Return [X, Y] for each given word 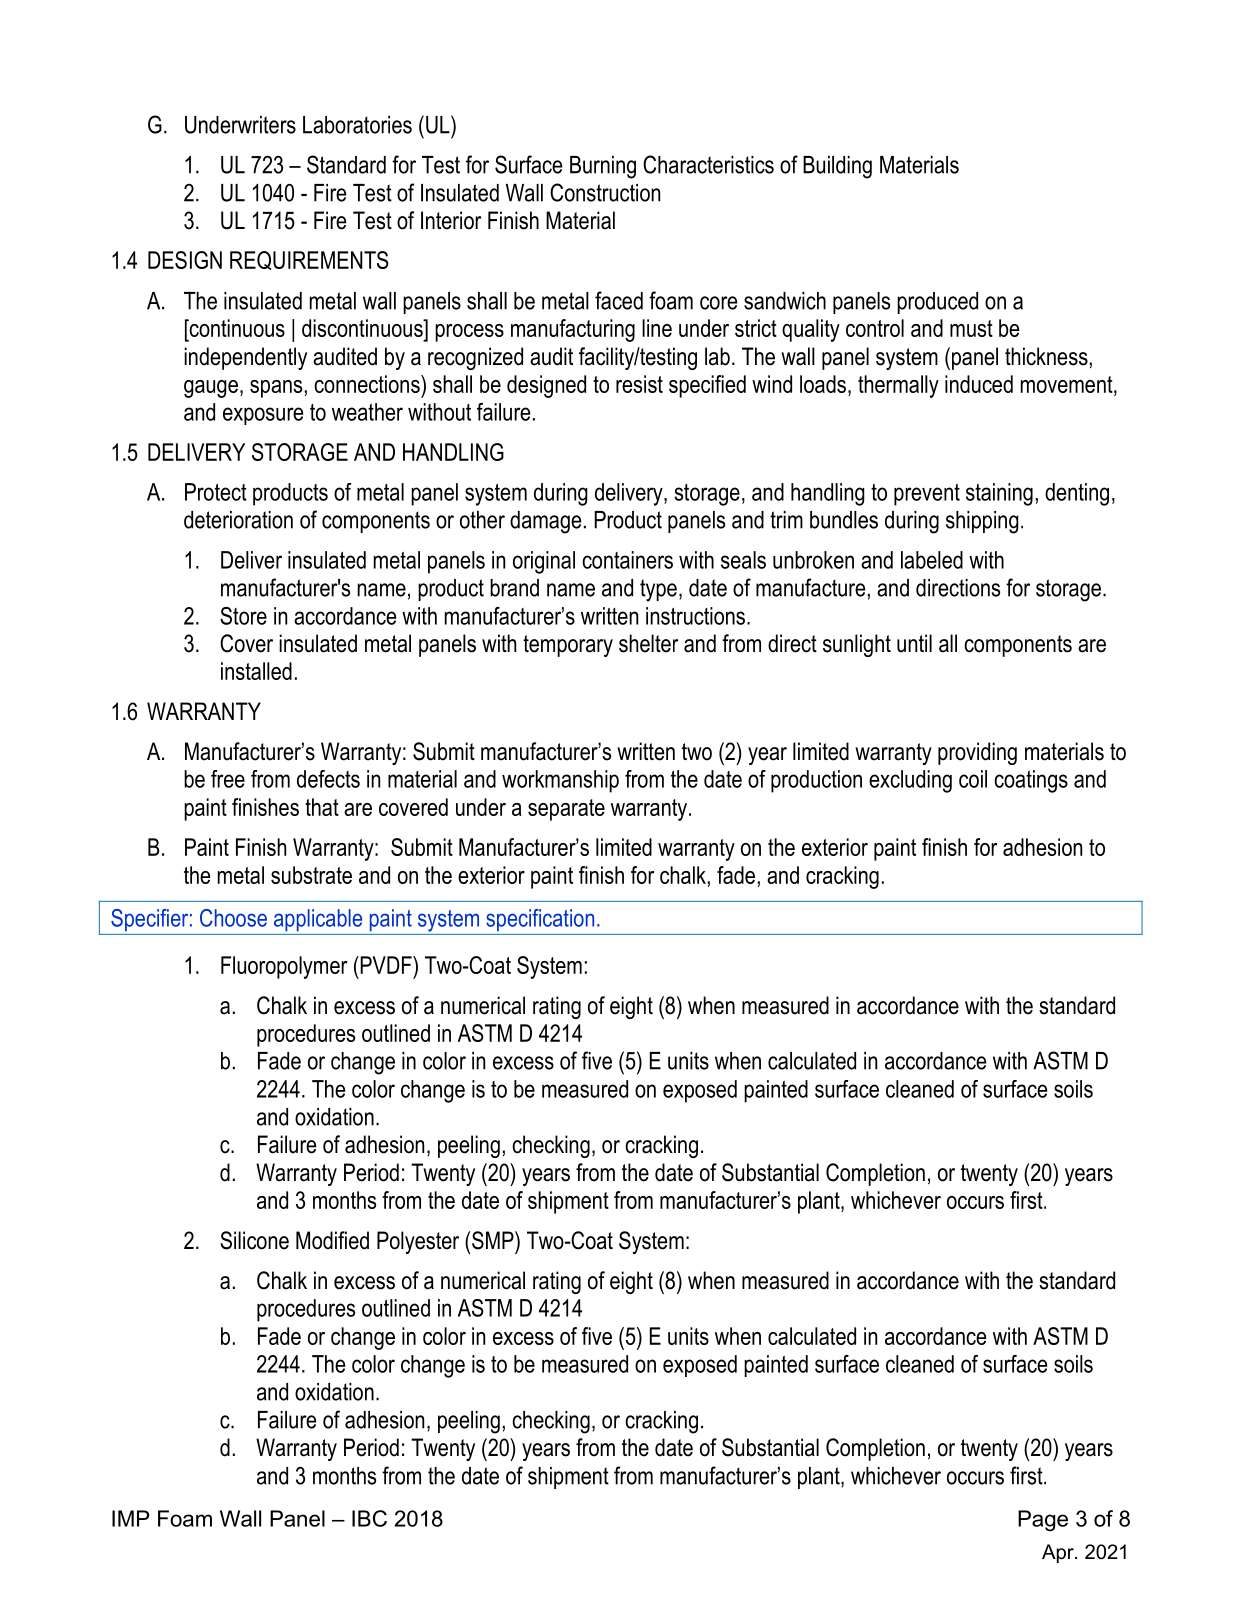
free [228, 779]
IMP [130, 1518]
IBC [369, 1518]
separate [566, 810]
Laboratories [357, 125]
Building [837, 167]
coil [973, 779]
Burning [603, 167]
